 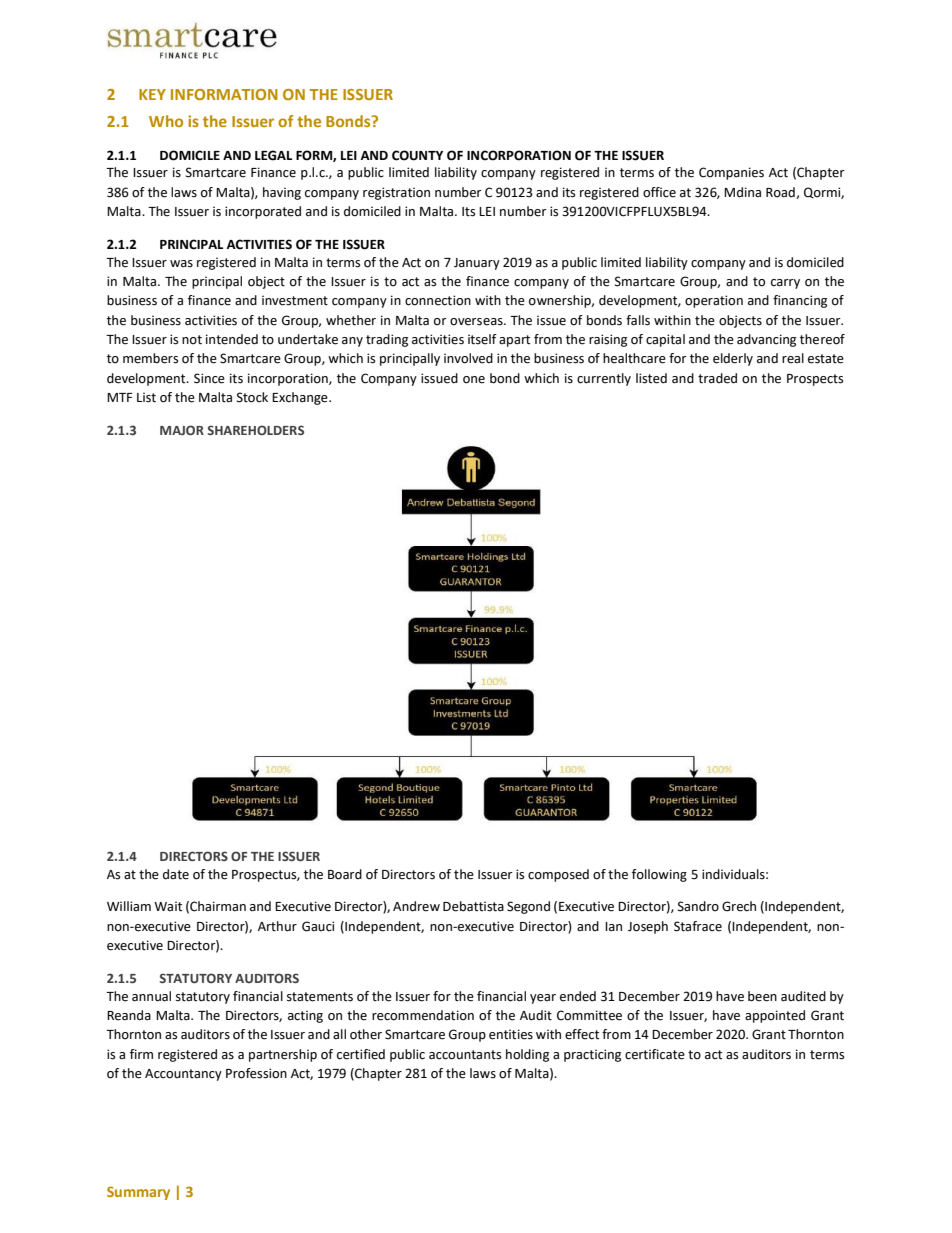 What do you see at coordinates (465, 1055) in the screenshot?
I see `accountants` at bounding box center [465, 1055].
